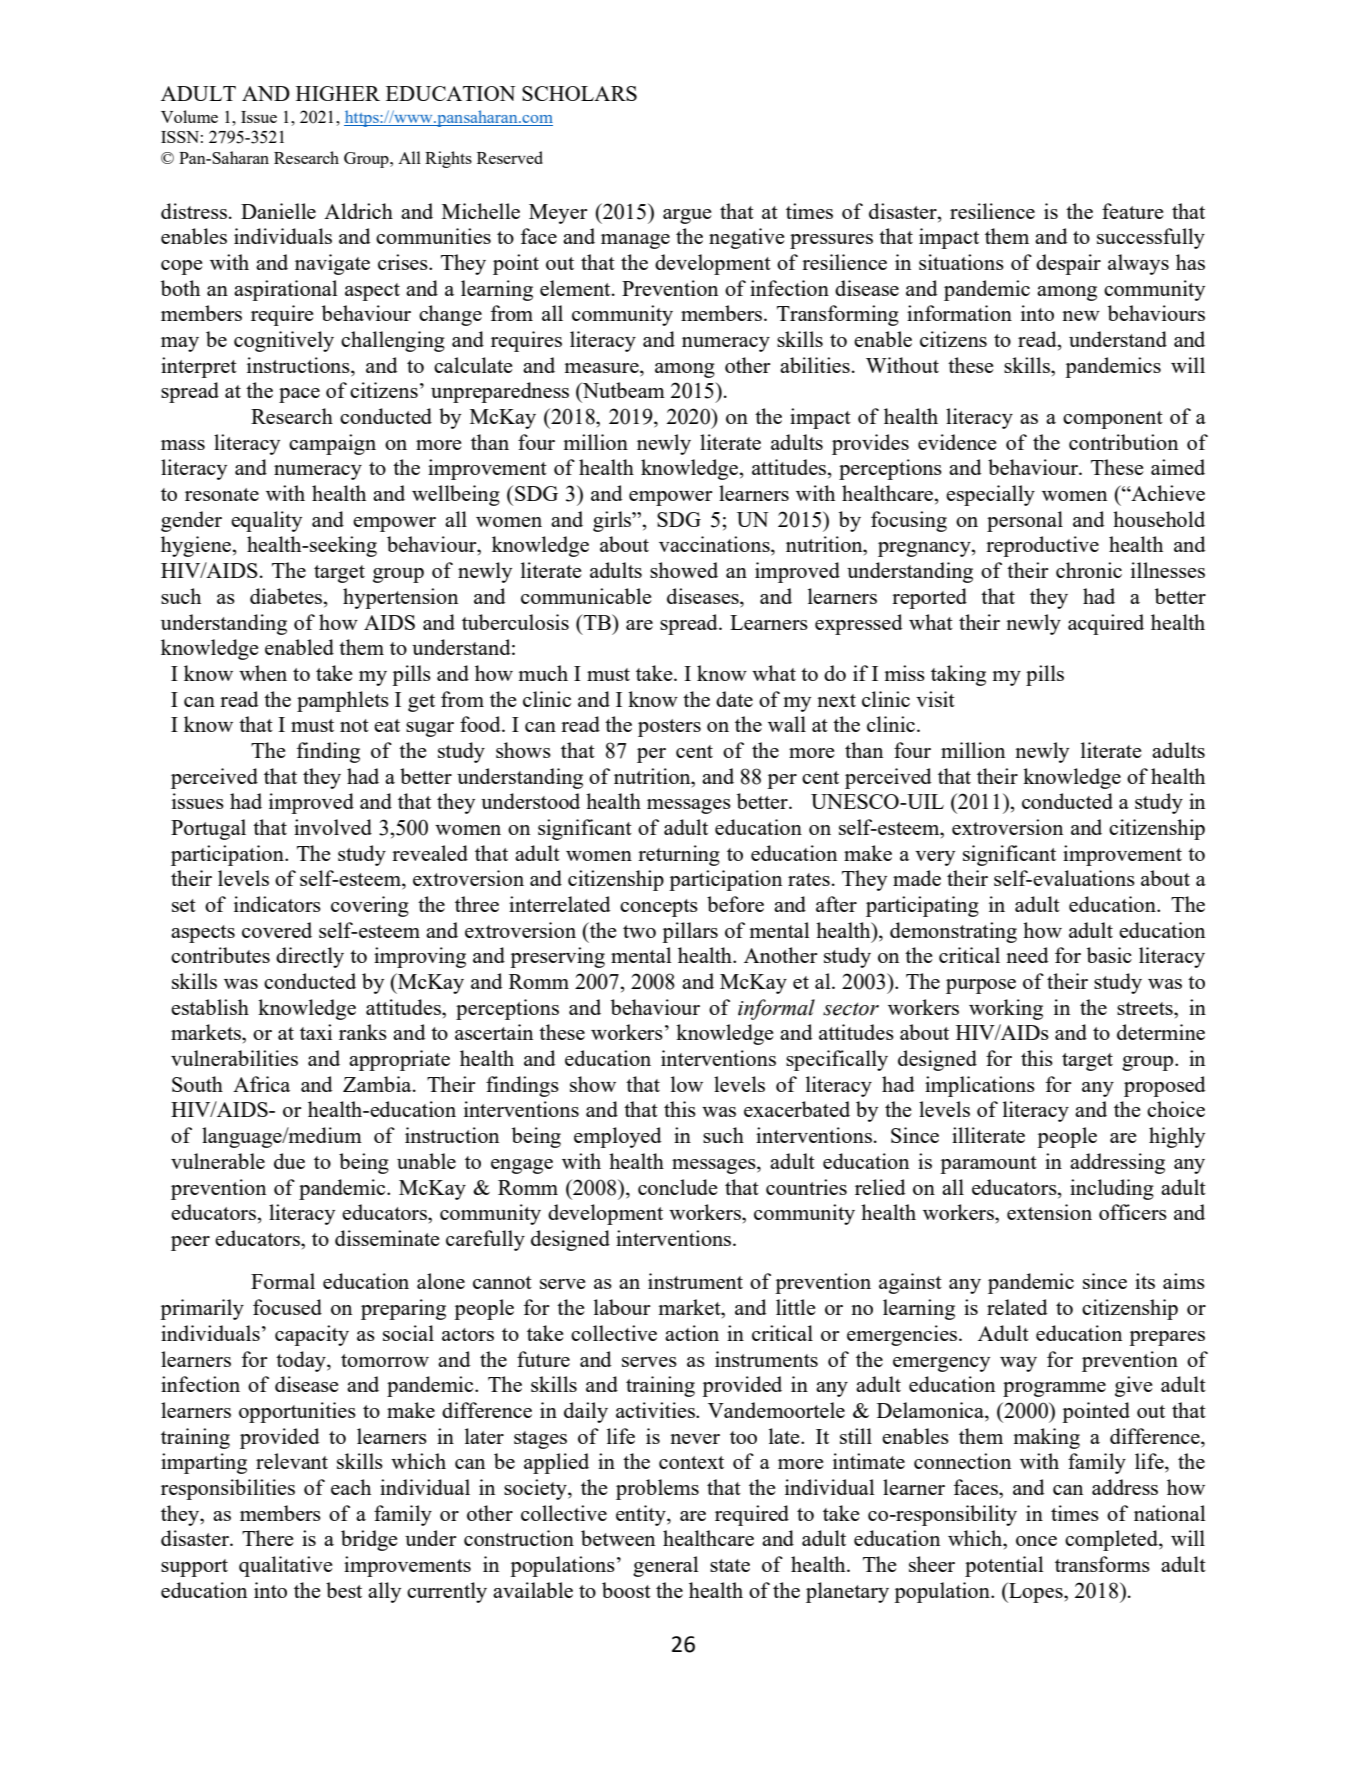 The width and height of the screenshot is (1367, 1769). What do you see at coordinates (715, 544) in the screenshot?
I see `vaccinations` at bounding box center [715, 544].
